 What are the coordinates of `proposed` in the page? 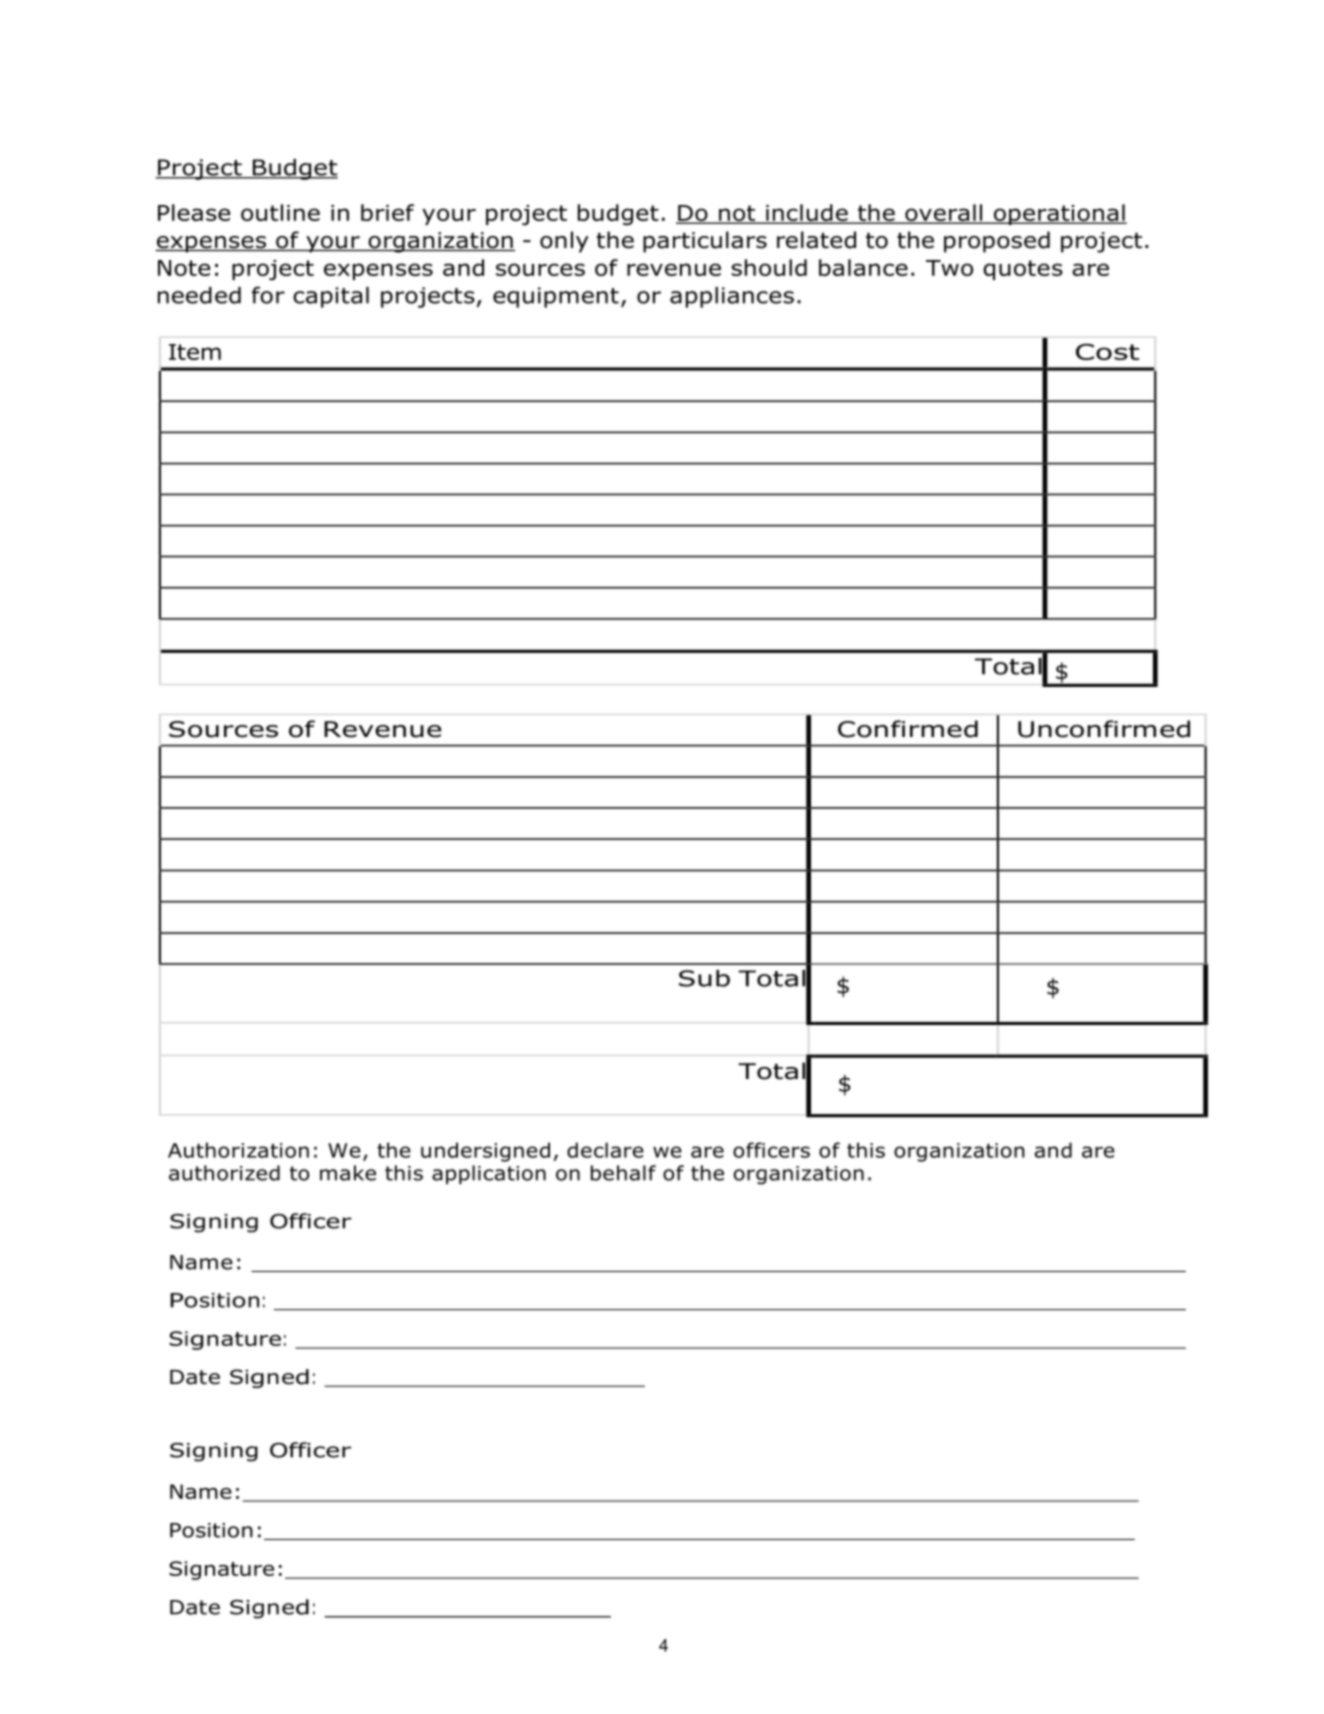 It's located at (997, 242).
